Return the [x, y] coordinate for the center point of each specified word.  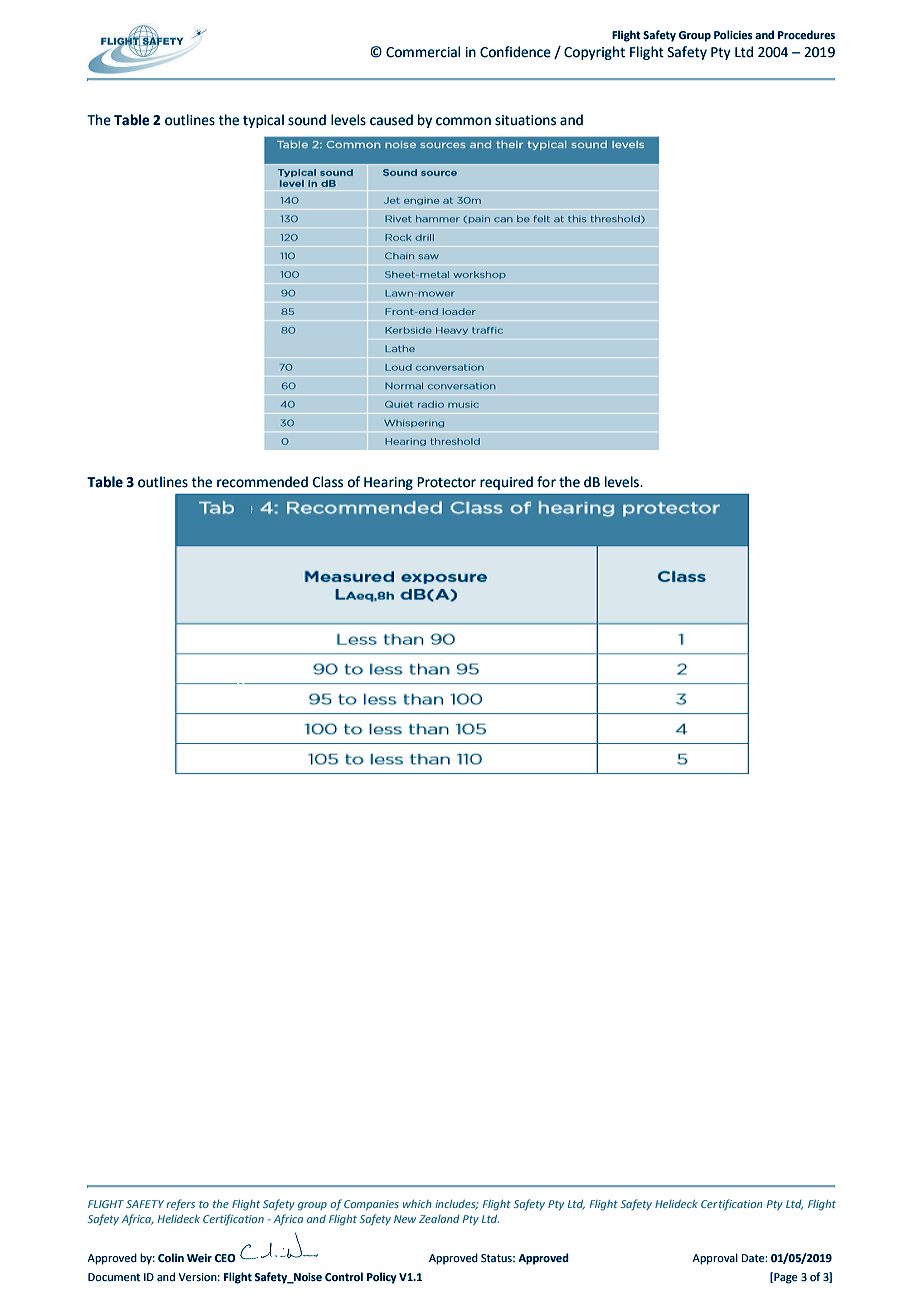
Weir [199, 1258]
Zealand [439, 1219]
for [546, 482]
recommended [262, 482]
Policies [733, 35]
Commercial [423, 52]
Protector [446, 482]
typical [263, 121]
